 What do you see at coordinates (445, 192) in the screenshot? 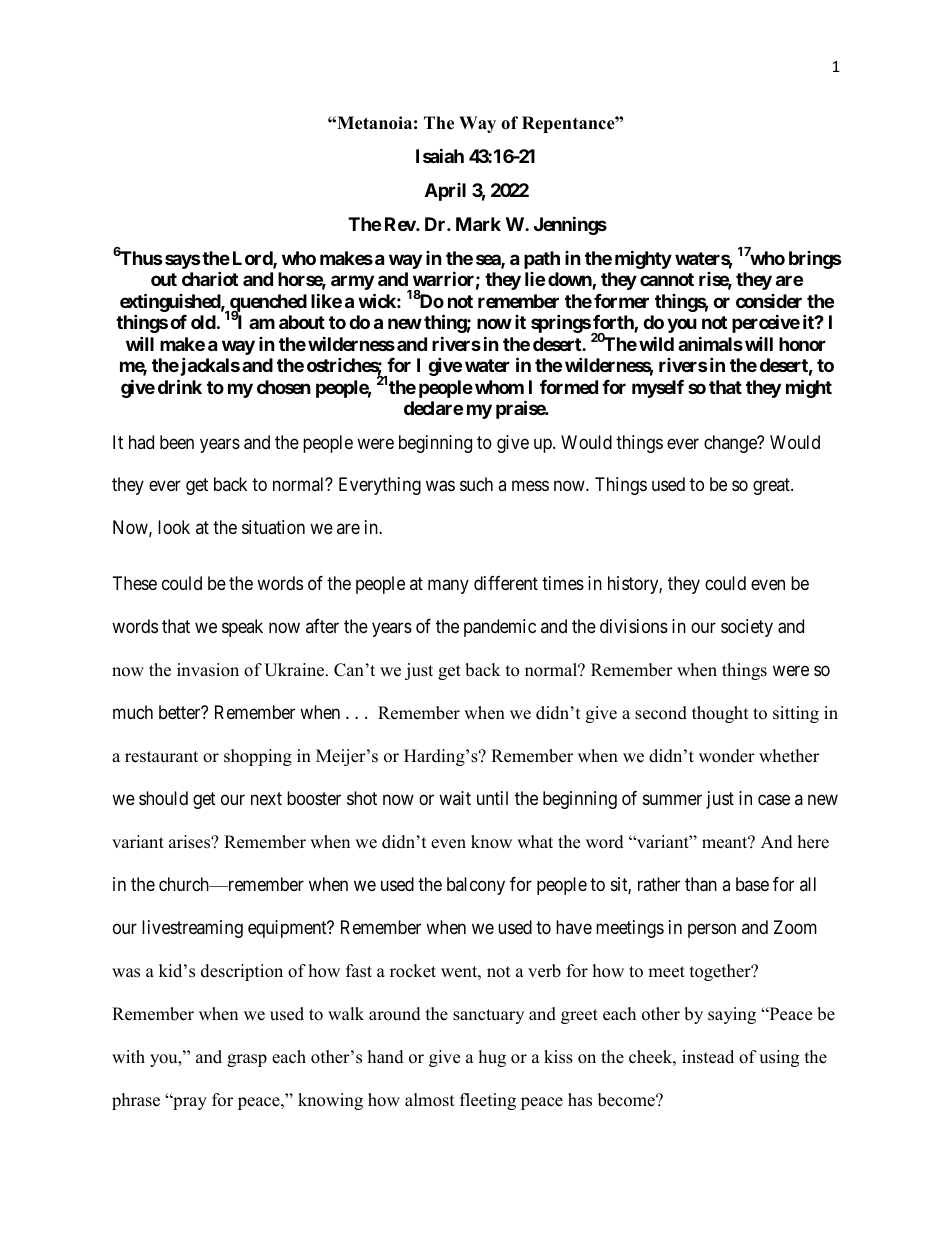
I see `April` at bounding box center [445, 192].
